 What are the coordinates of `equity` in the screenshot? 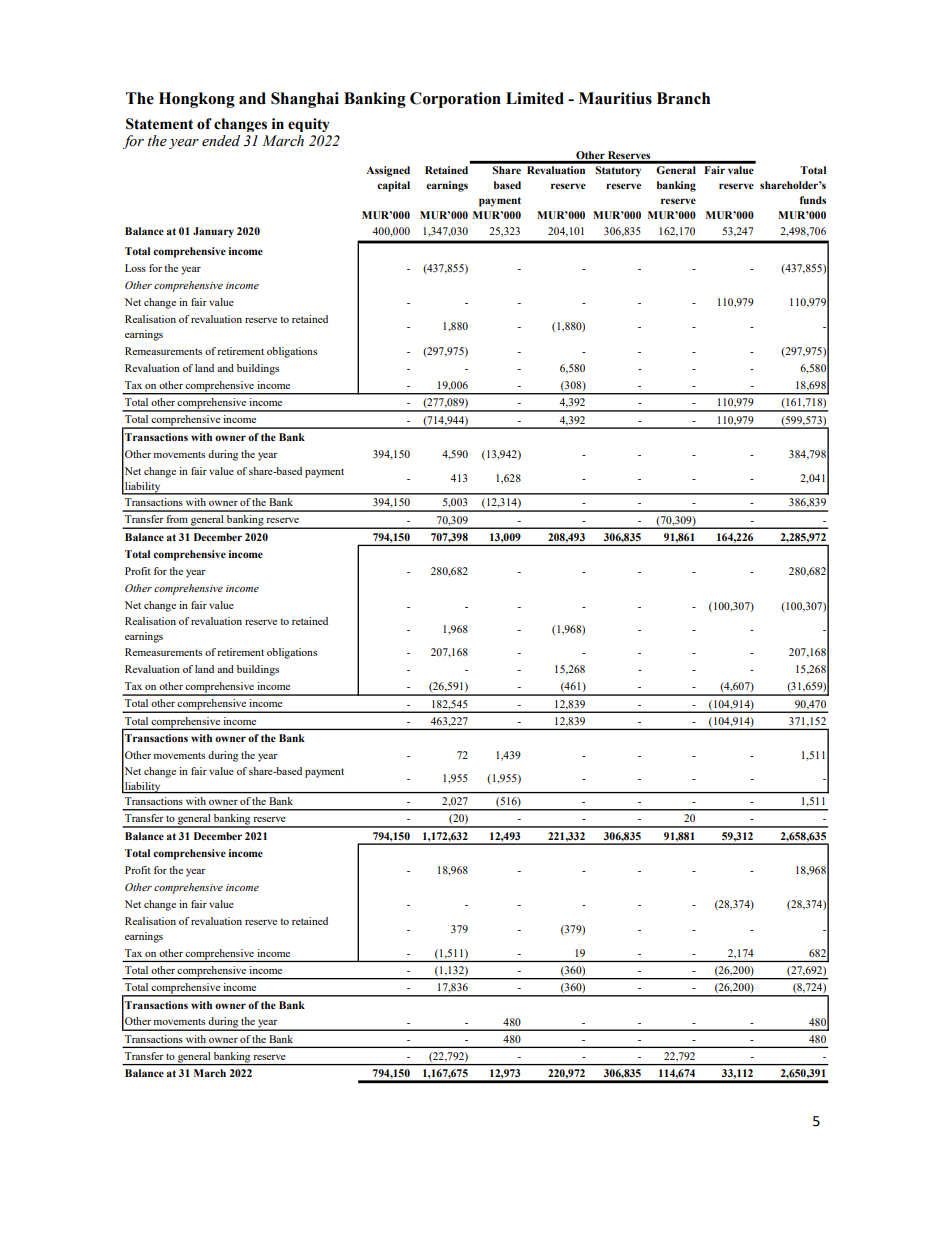 It's located at (309, 125).
